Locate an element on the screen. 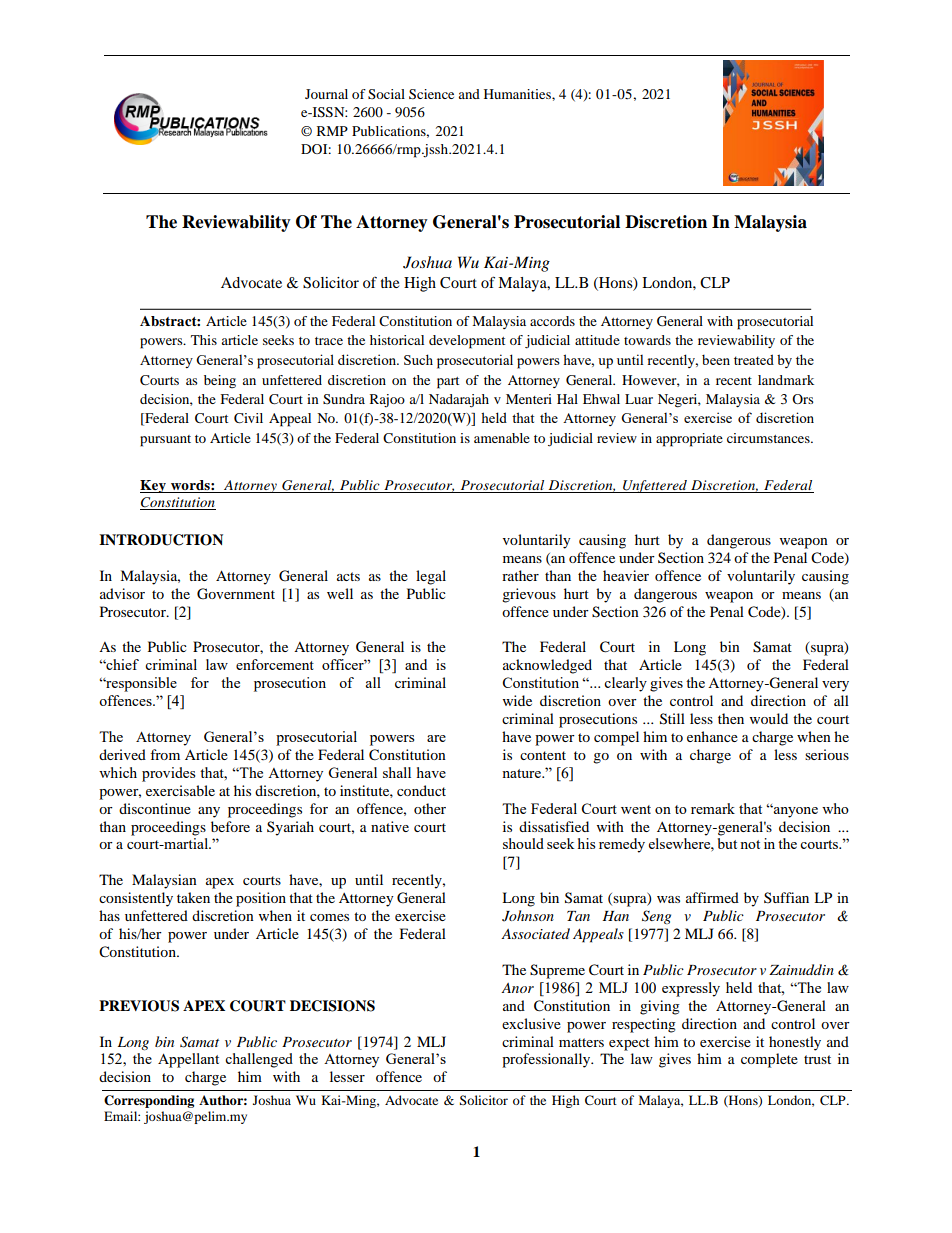  Humanities is located at coordinates (518, 94).
